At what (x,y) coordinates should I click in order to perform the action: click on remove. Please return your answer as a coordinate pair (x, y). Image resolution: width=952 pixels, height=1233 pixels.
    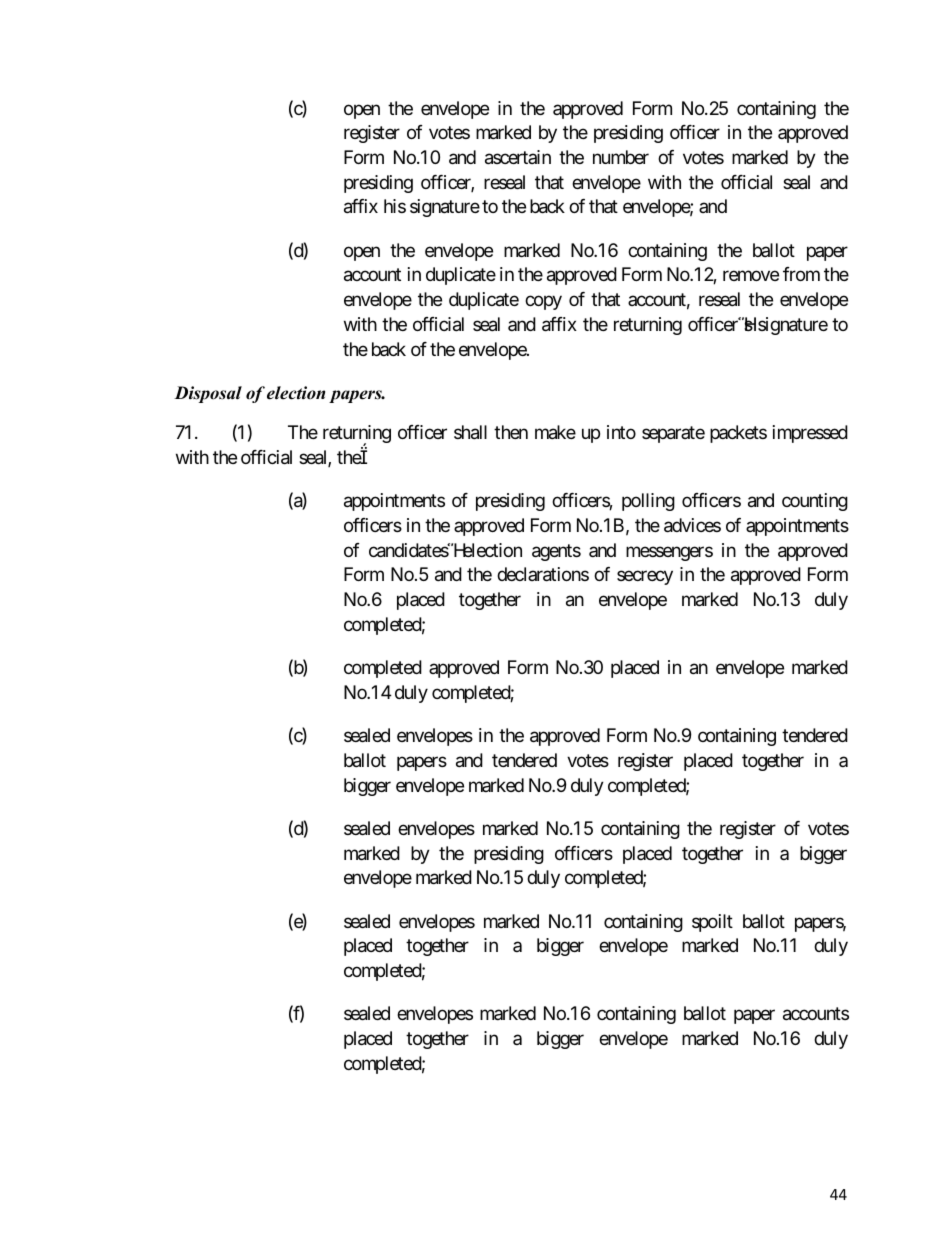
    Looking at the image, I should click on (751, 276).
